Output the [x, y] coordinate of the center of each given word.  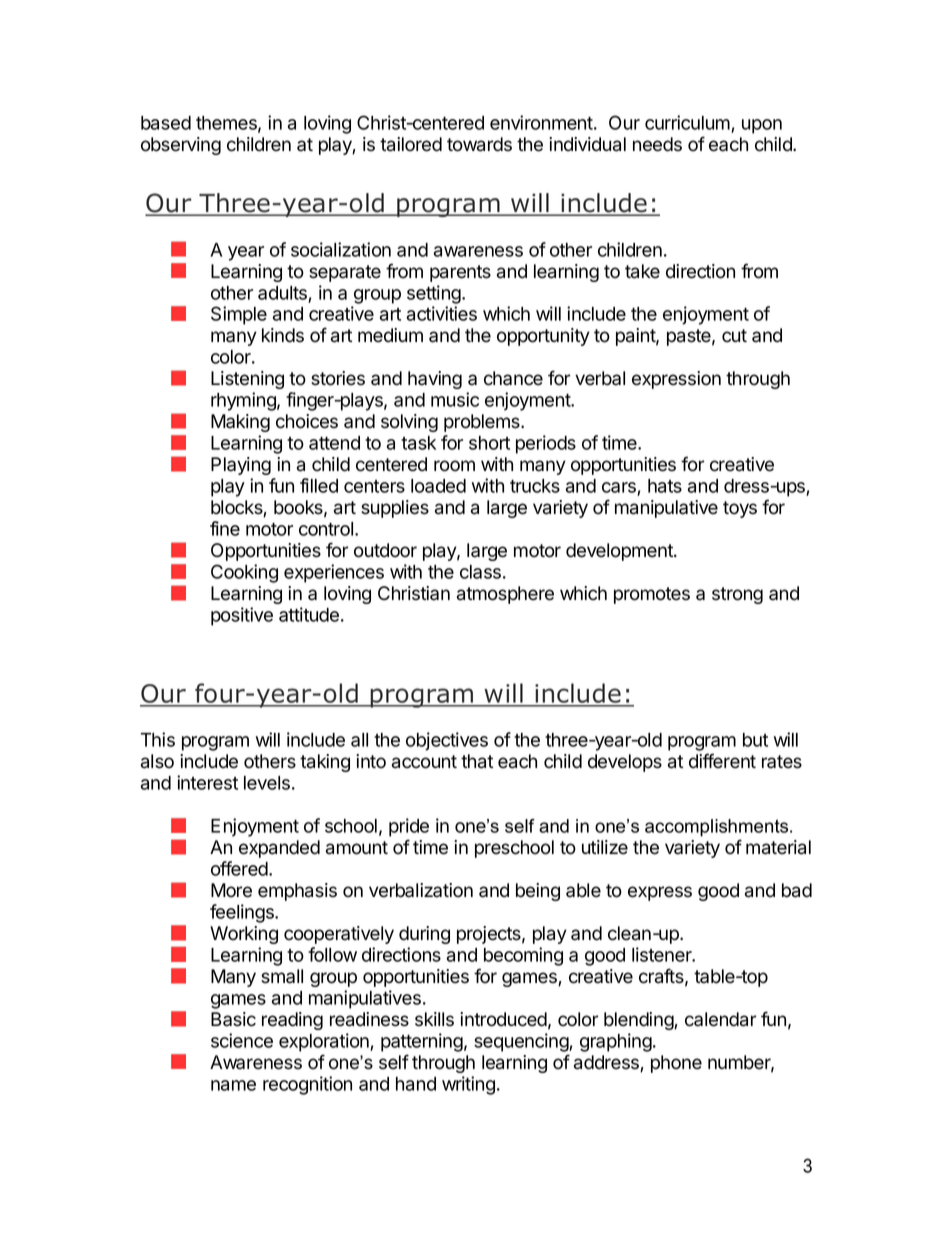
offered [240, 868]
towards [479, 144]
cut [734, 336]
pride [409, 827]
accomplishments [718, 828]
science [242, 1040]
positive [242, 616]
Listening [247, 380]
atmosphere [505, 595]
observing [181, 146]
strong [737, 595]
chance [513, 378]
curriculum [687, 122]
